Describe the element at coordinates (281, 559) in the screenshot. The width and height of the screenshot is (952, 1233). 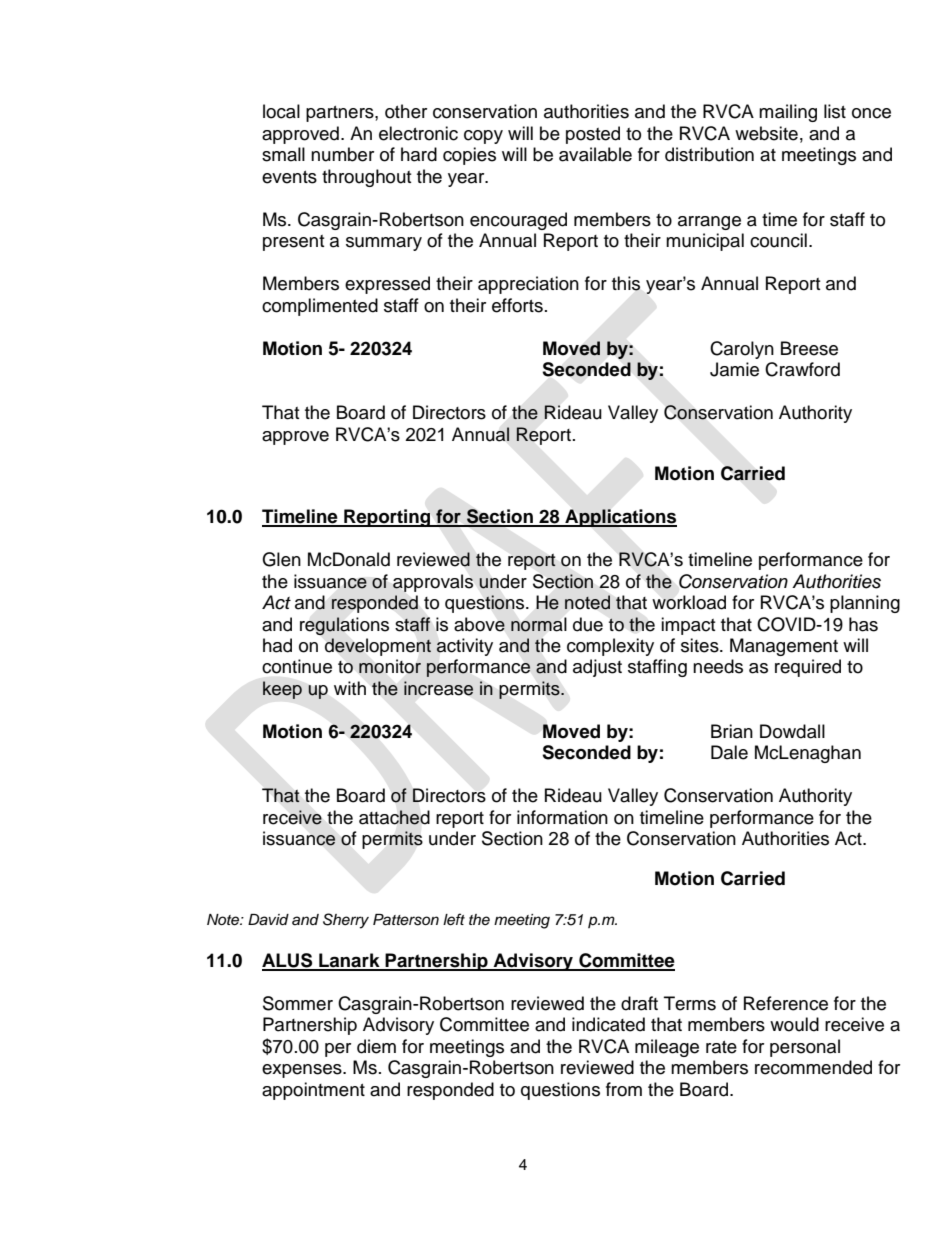
I see `Glen` at that location.
